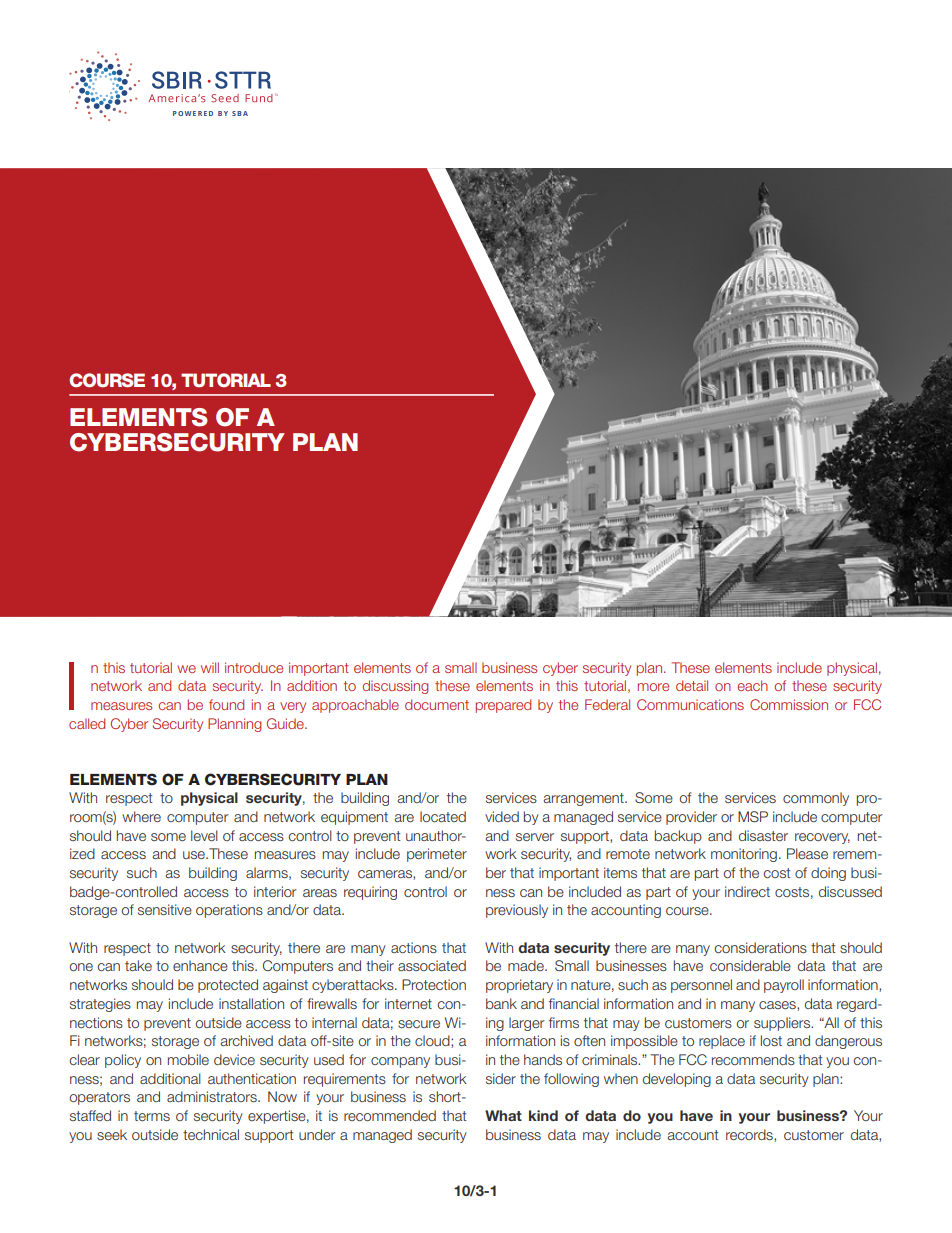 Image resolution: width=952 pixels, height=1233 pixels. I want to click on each, so click(752, 685).
